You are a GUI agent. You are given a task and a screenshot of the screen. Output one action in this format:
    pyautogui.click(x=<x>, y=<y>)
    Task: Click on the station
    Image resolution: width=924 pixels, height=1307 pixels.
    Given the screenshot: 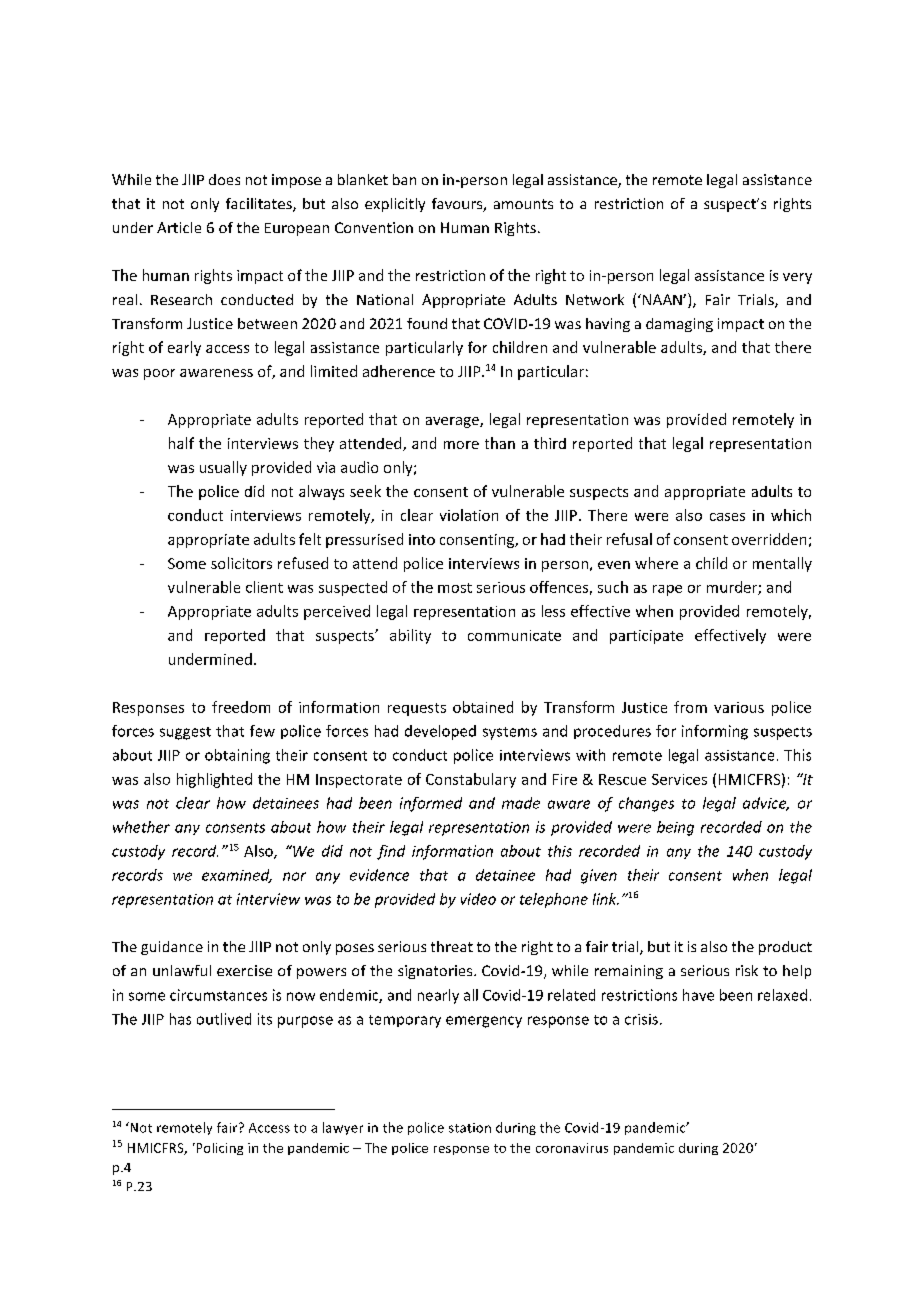 What is the action you would take?
    pyautogui.click(x=470, y=1128)
